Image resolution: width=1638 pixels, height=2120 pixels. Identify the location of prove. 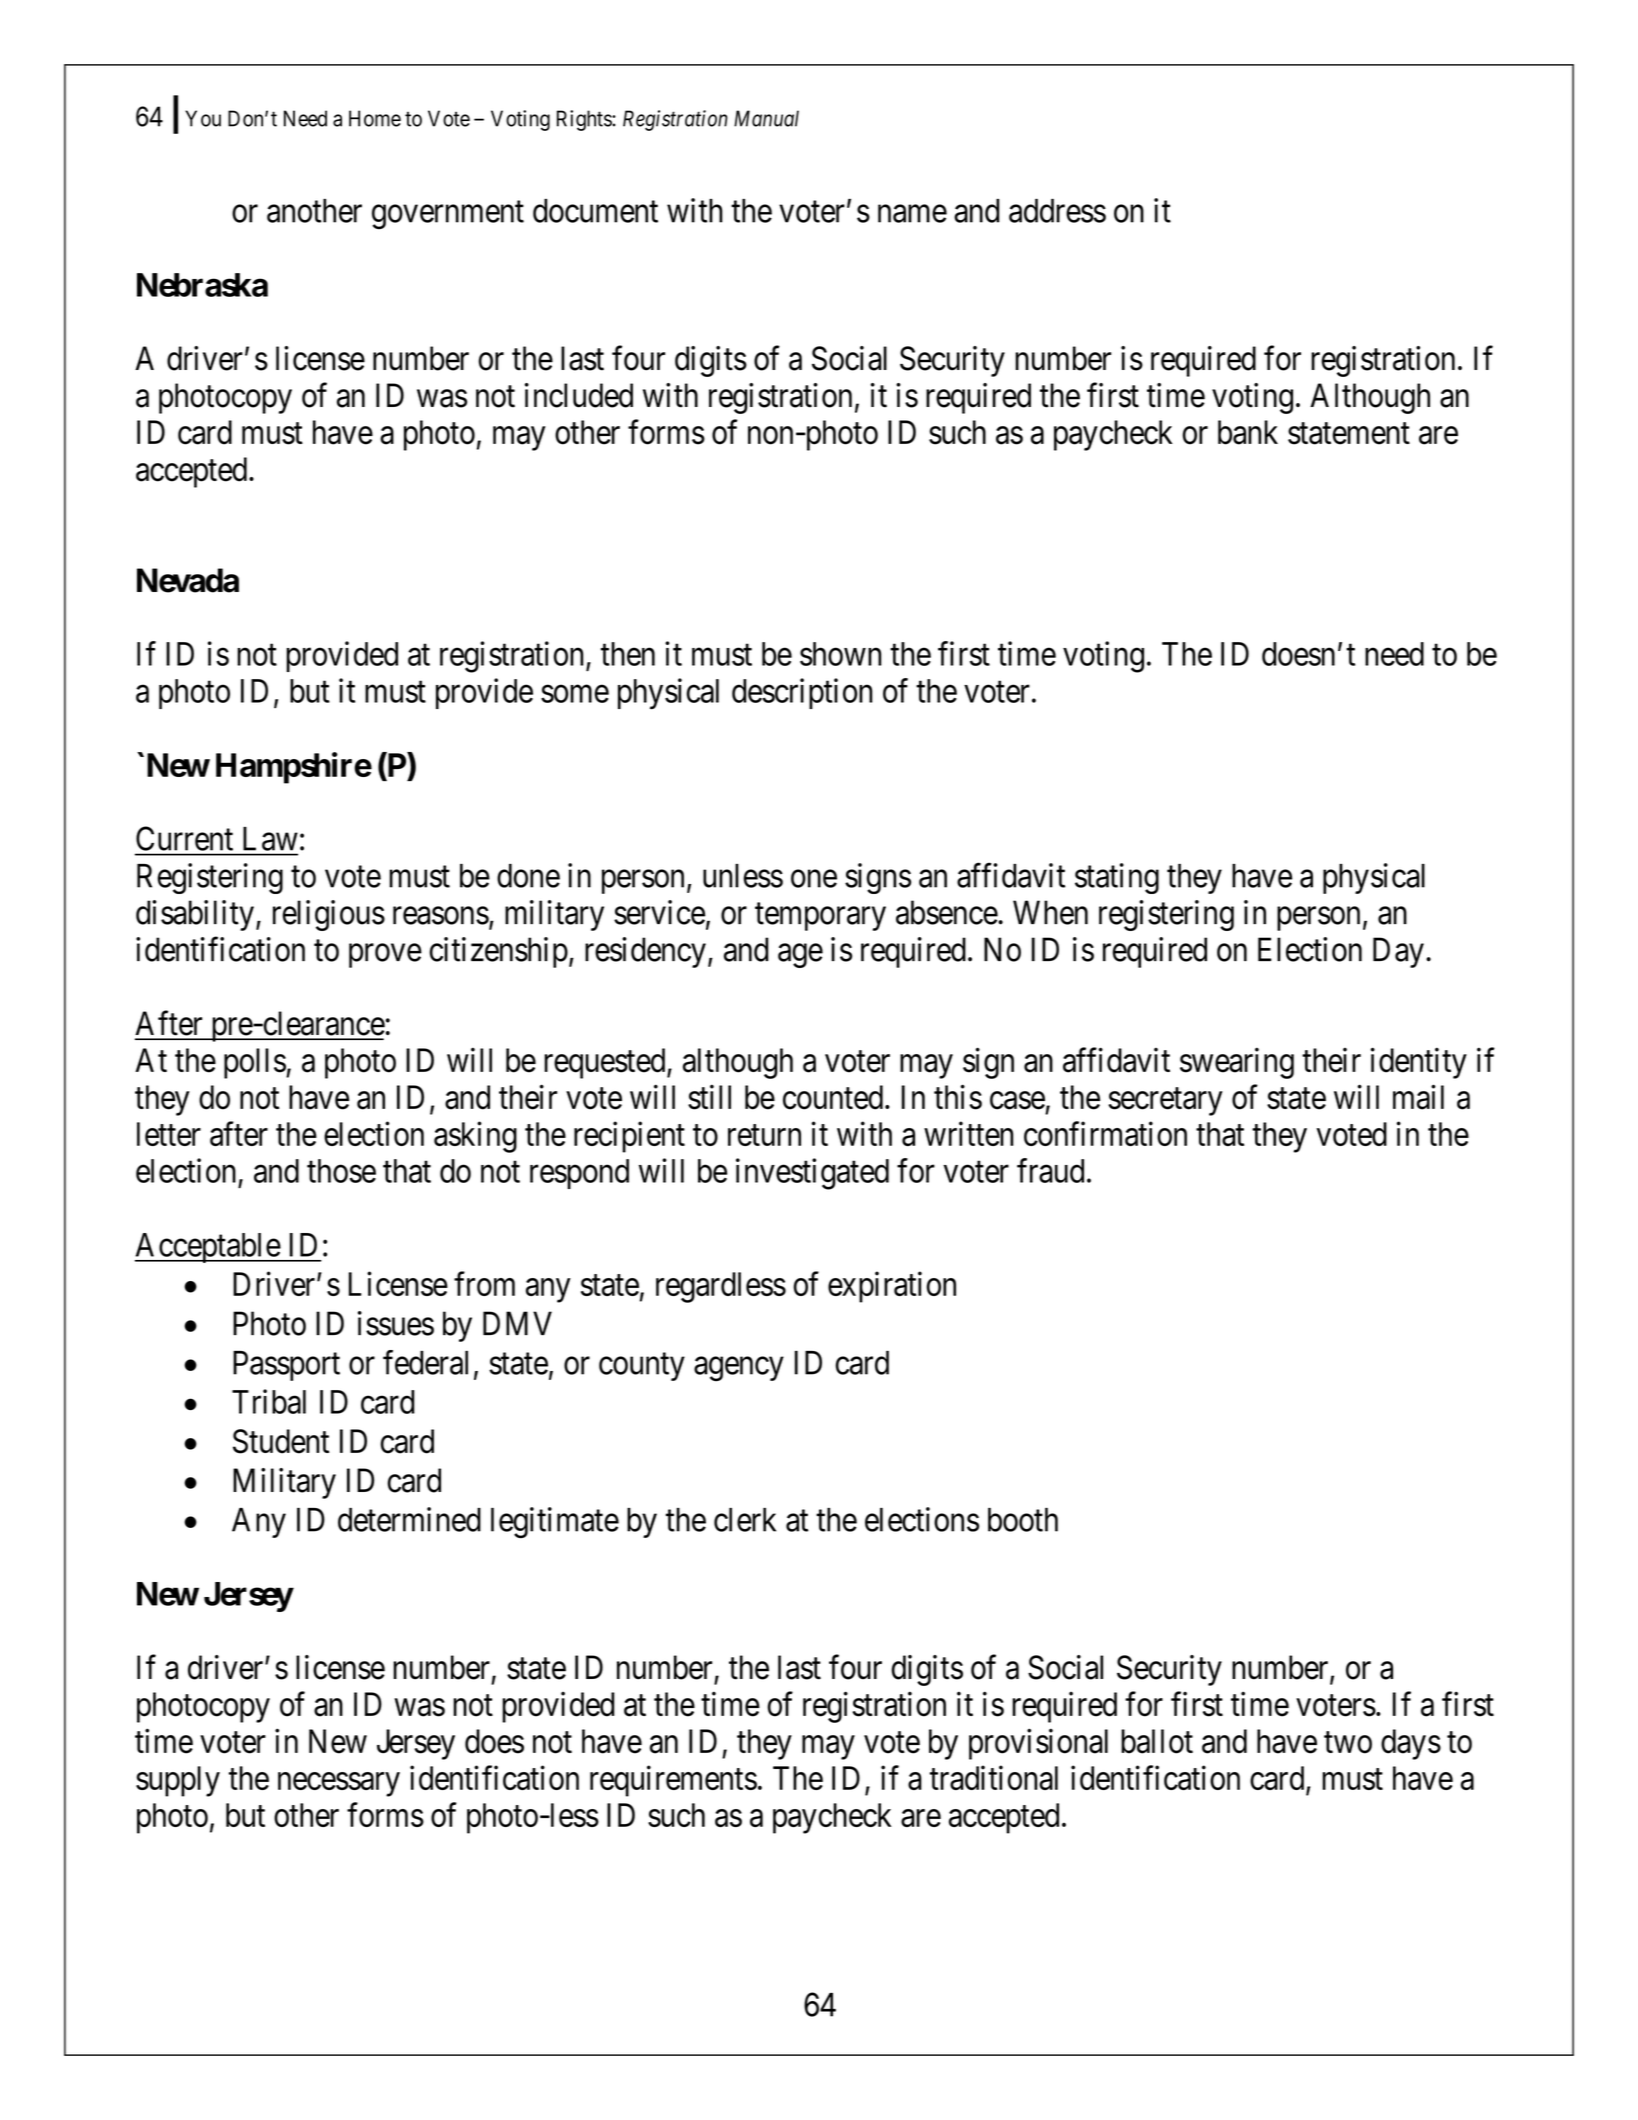
(385, 956).
